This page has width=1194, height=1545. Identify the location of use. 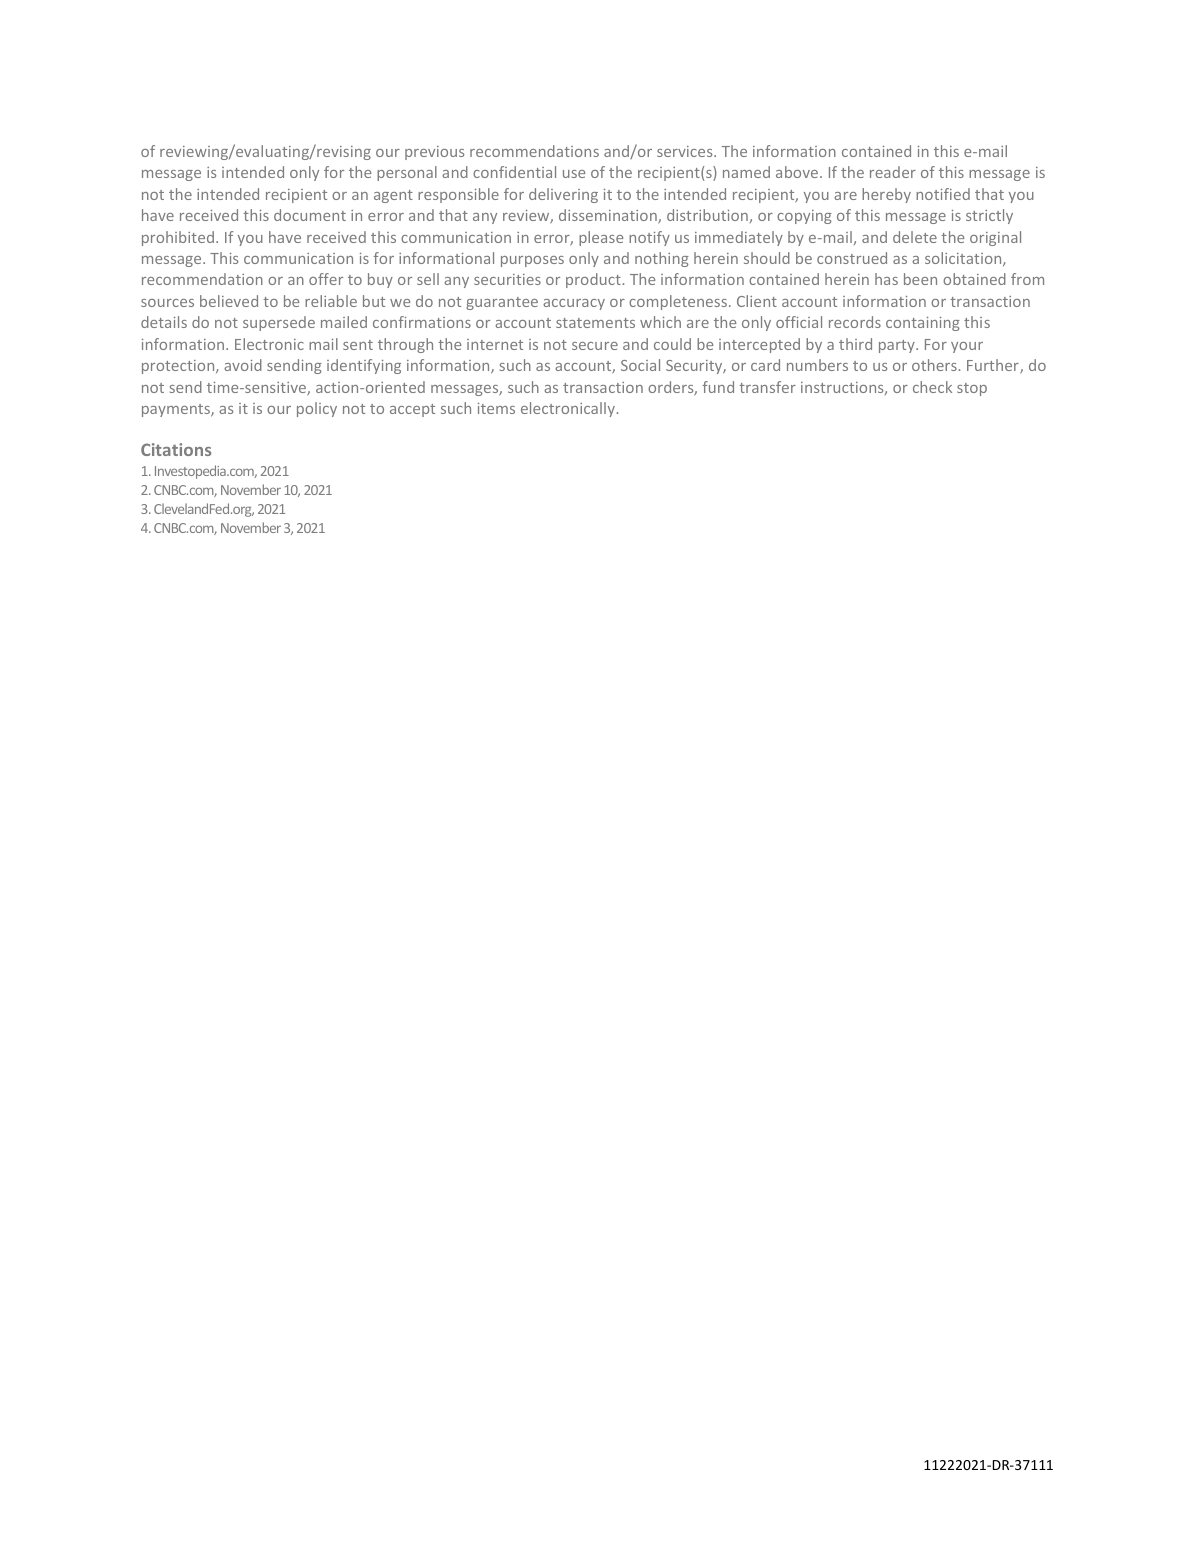
(574, 174).
